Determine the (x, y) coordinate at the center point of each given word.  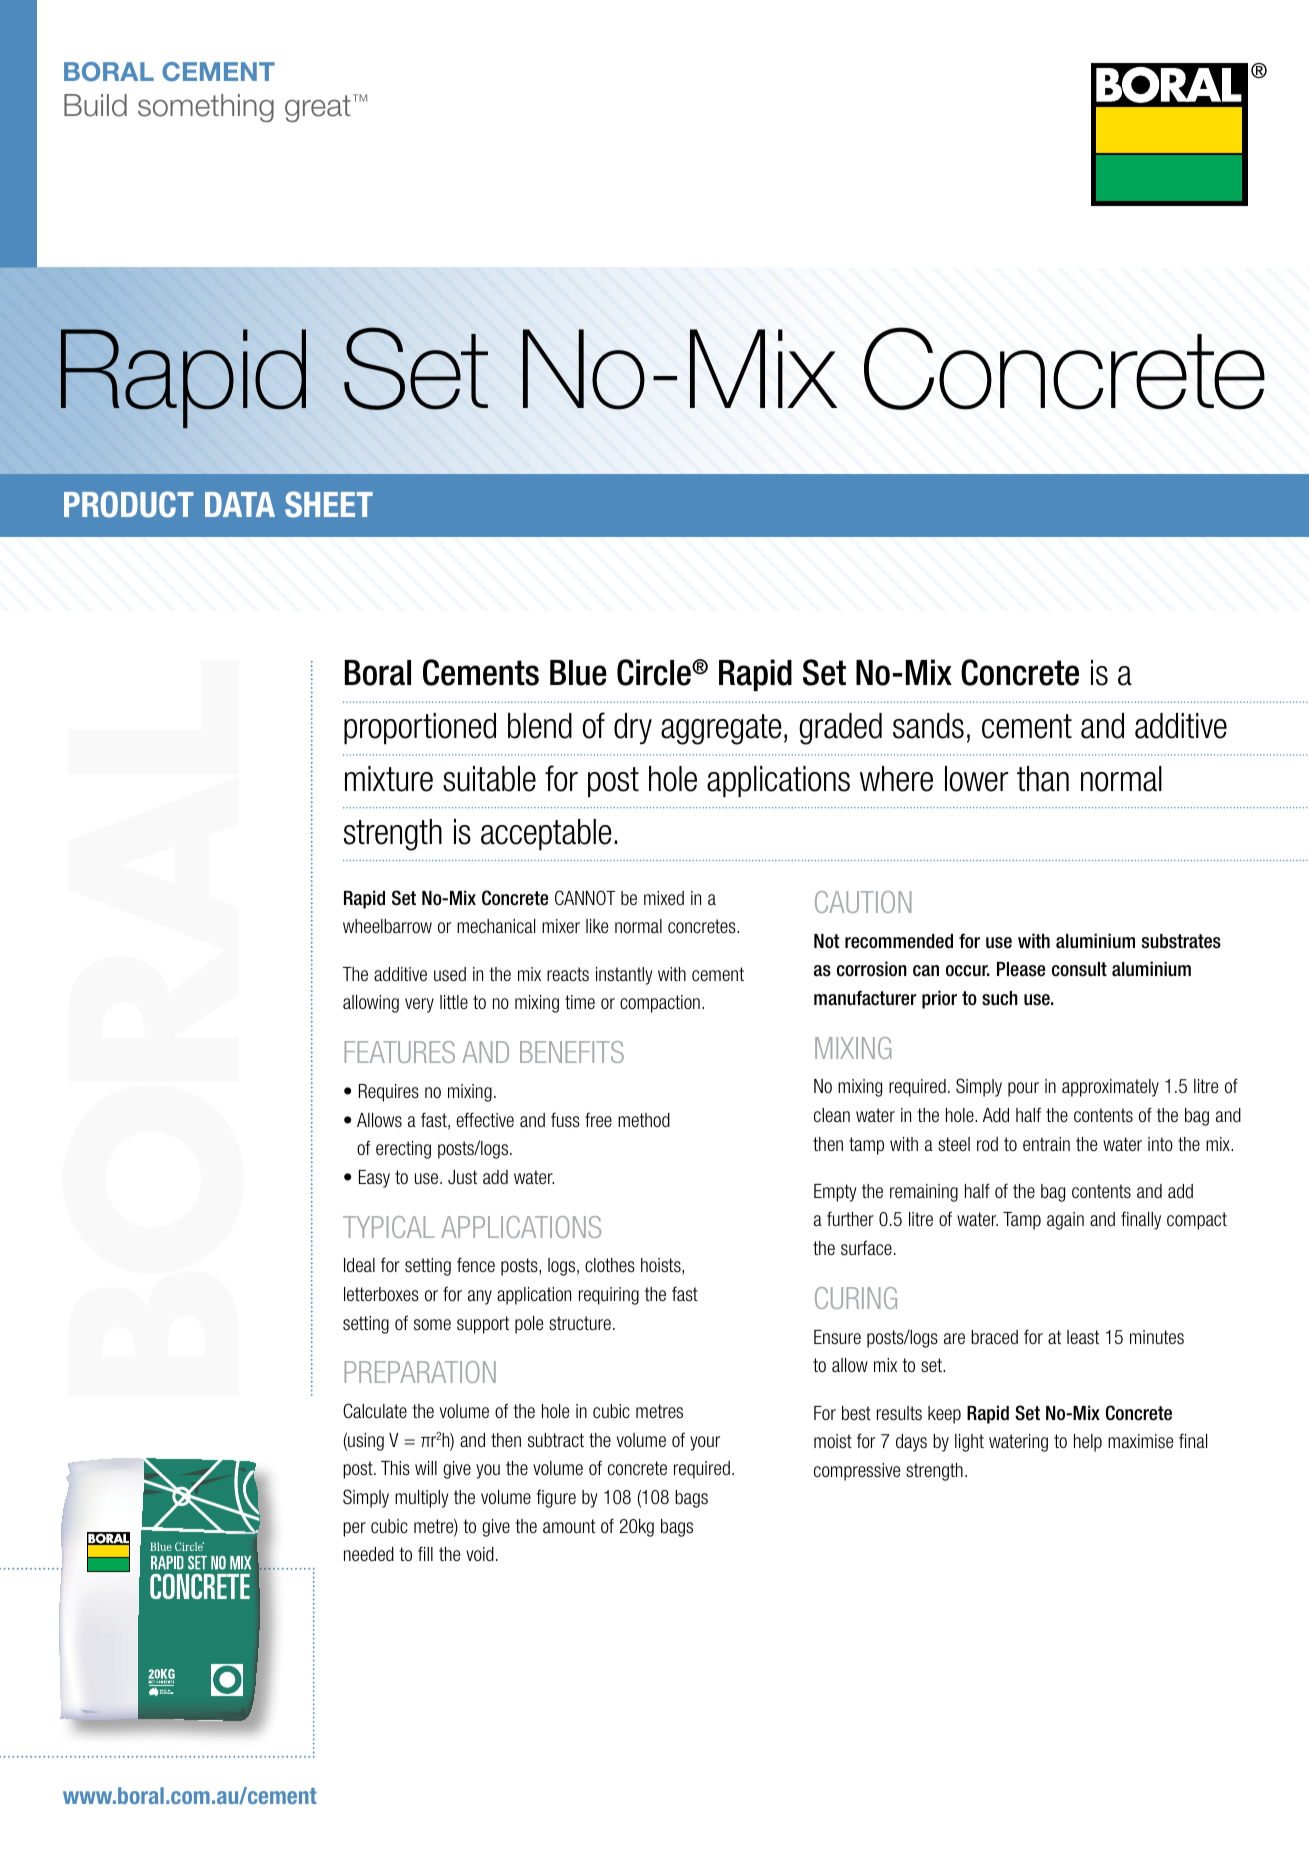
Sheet (329, 504)
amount (569, 1526)
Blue (578, 673)
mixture (389, 779)
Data (240, 504)
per (354, 1529)
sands (928, 726)
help (1088, 1443)
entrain (1046, 1144)
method (644, 1120)
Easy (374, 1179)
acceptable (546, 834)
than (1043, 779)
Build (95, 105)
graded (840, 729)
